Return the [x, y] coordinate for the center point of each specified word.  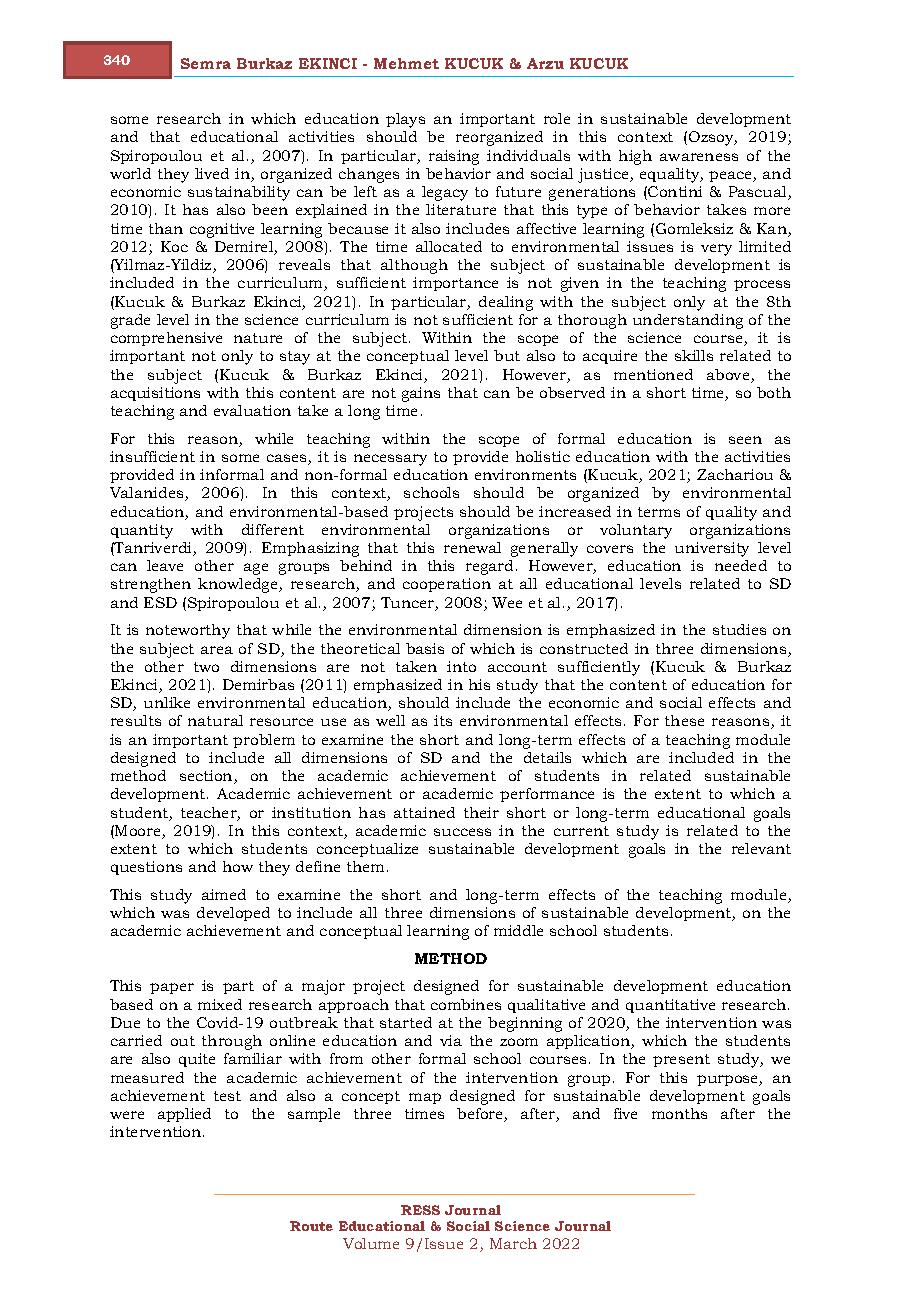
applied [184, 1115]
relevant [761, 848]
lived [212, 173]
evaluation [252, 410]
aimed [224, 894]
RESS [420, 1210]
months [679, 1113]
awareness [699, 157]
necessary [390, 460]
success [462, 832]
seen [745, 440]
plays [405, 120]
